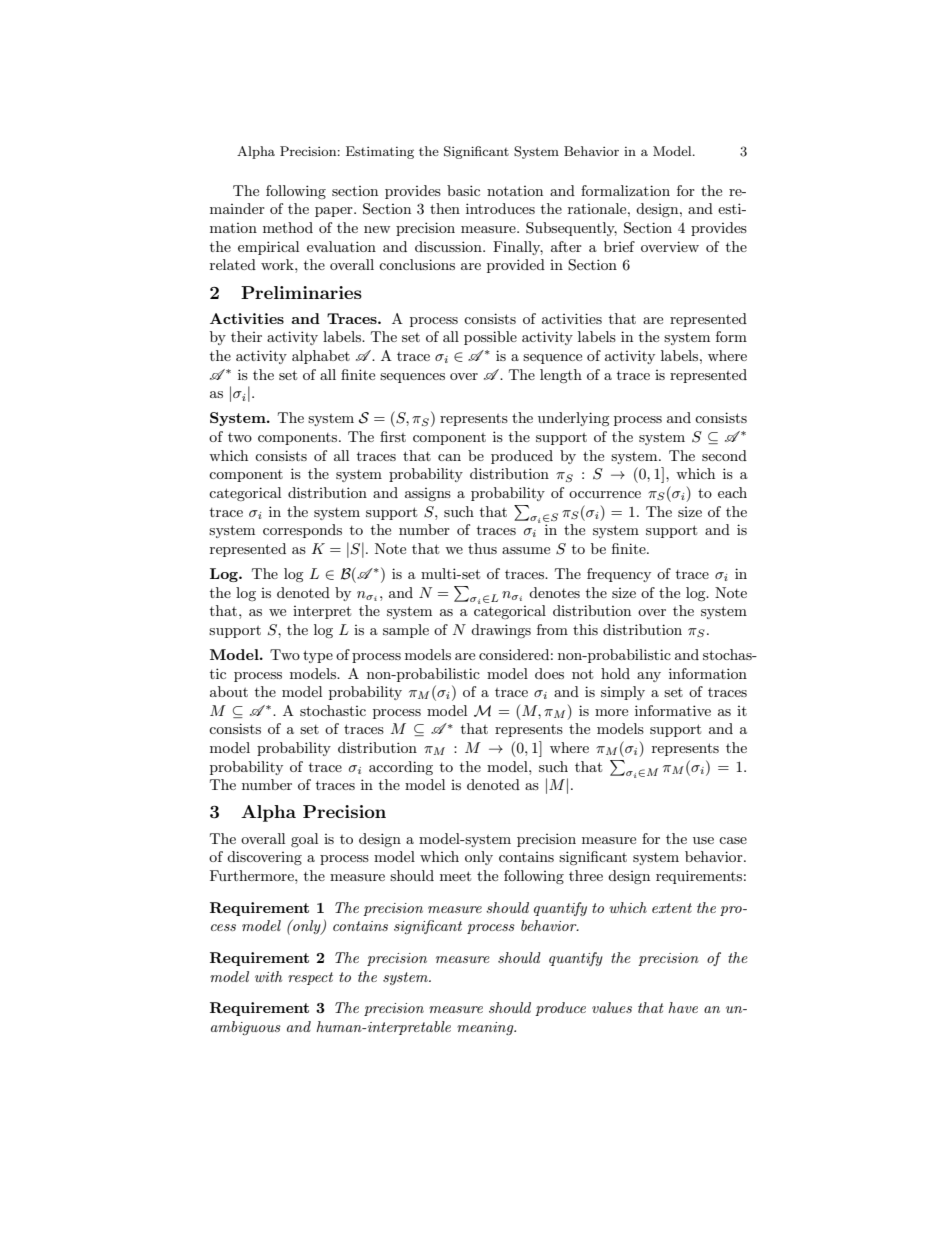 This page has height=1233, width=952. What do you see at coordinates (268, 248) in the page?
I see `empirical` at bounding box center [268, 248].
